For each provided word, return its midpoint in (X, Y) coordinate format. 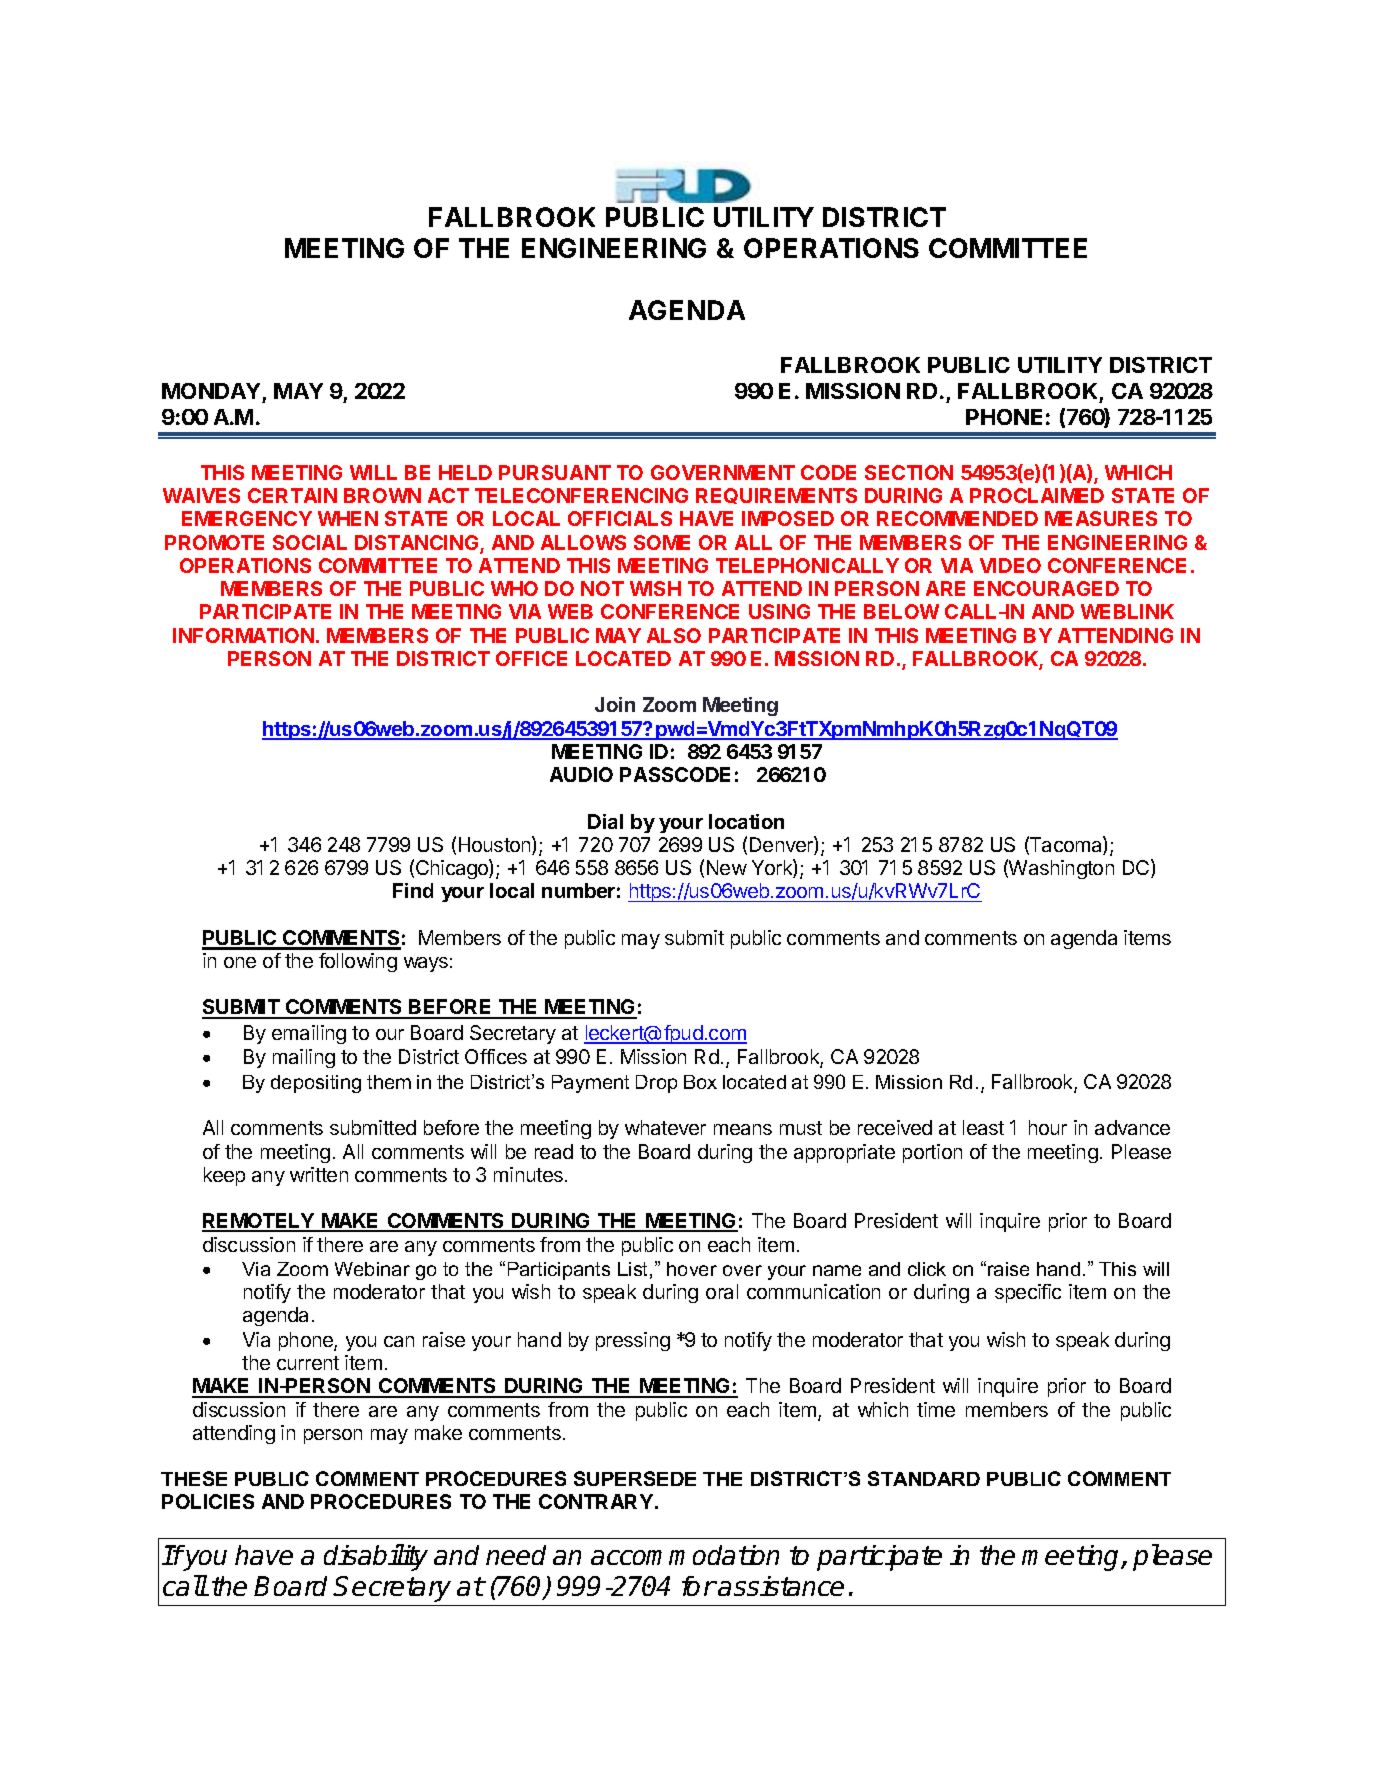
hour (1048, 1127)
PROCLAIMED (1037, 495)
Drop (656, 1084)
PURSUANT (555, 472)
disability (376, 1557)
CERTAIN (292, 495)
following (358, 962)
